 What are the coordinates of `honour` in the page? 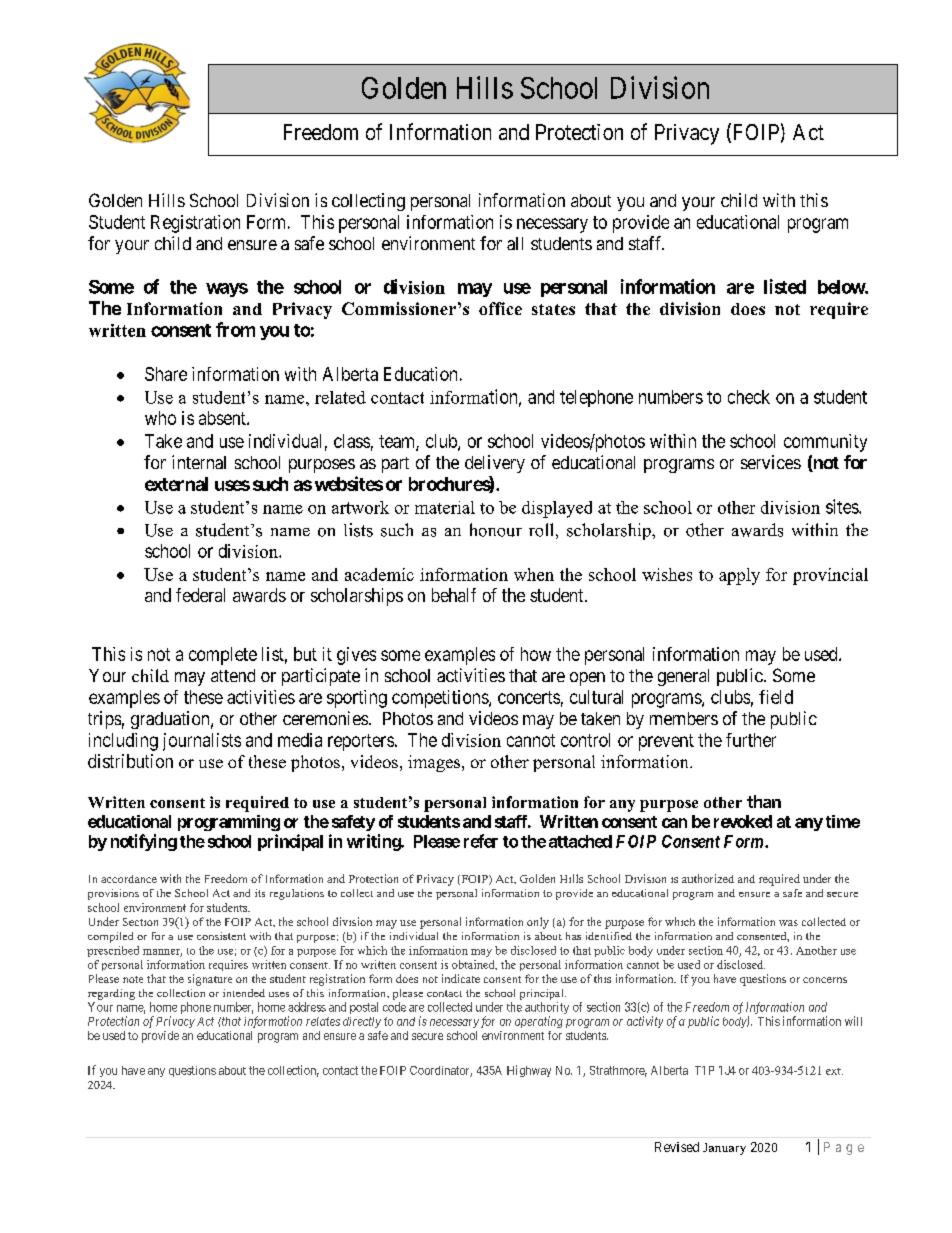 It's located at (496, 530).
